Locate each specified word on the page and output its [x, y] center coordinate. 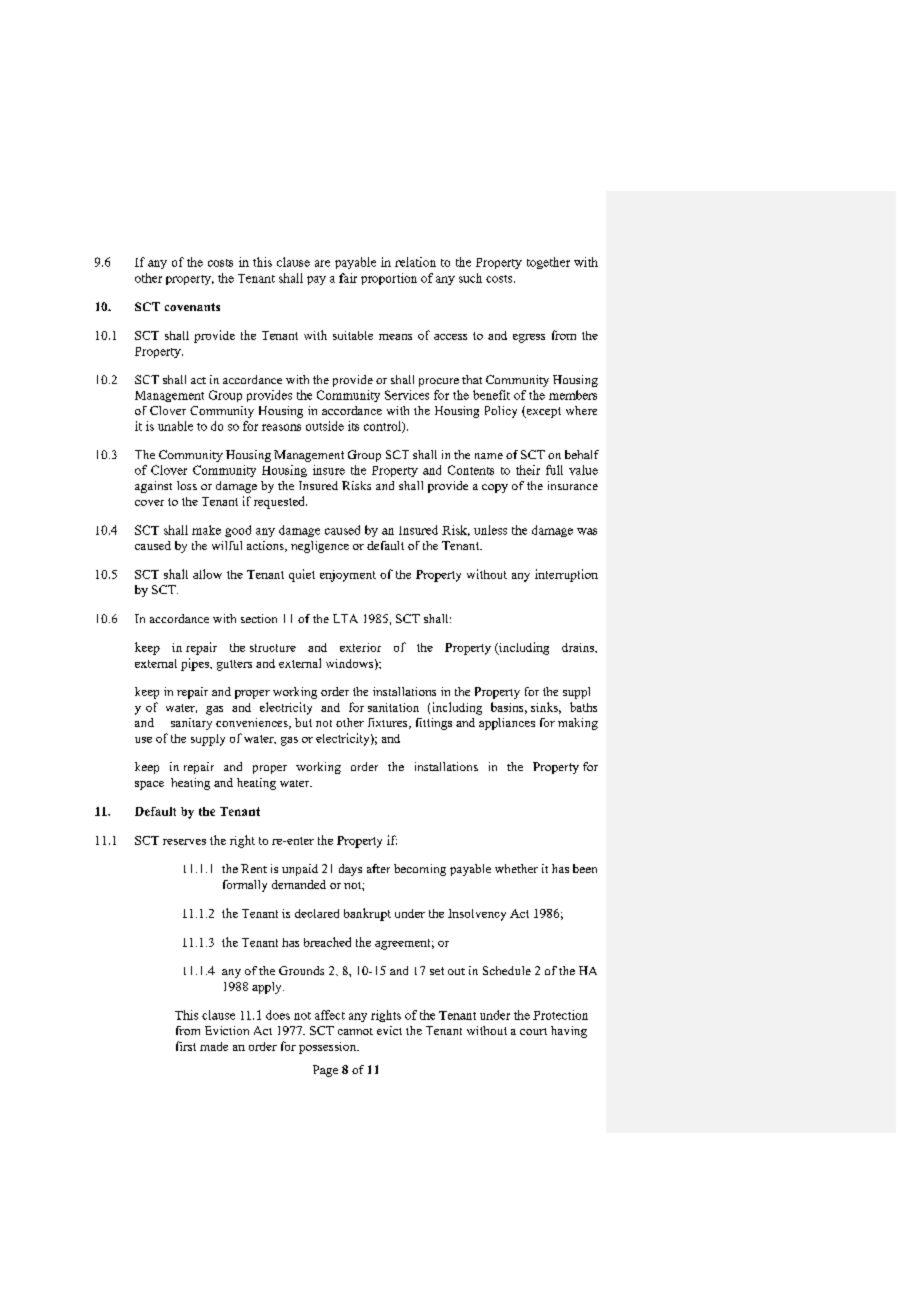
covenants [192, 307]
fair [348, 278]
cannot [355, 1031]
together [548, 263]
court [533, 1031]
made [214, 1046]
